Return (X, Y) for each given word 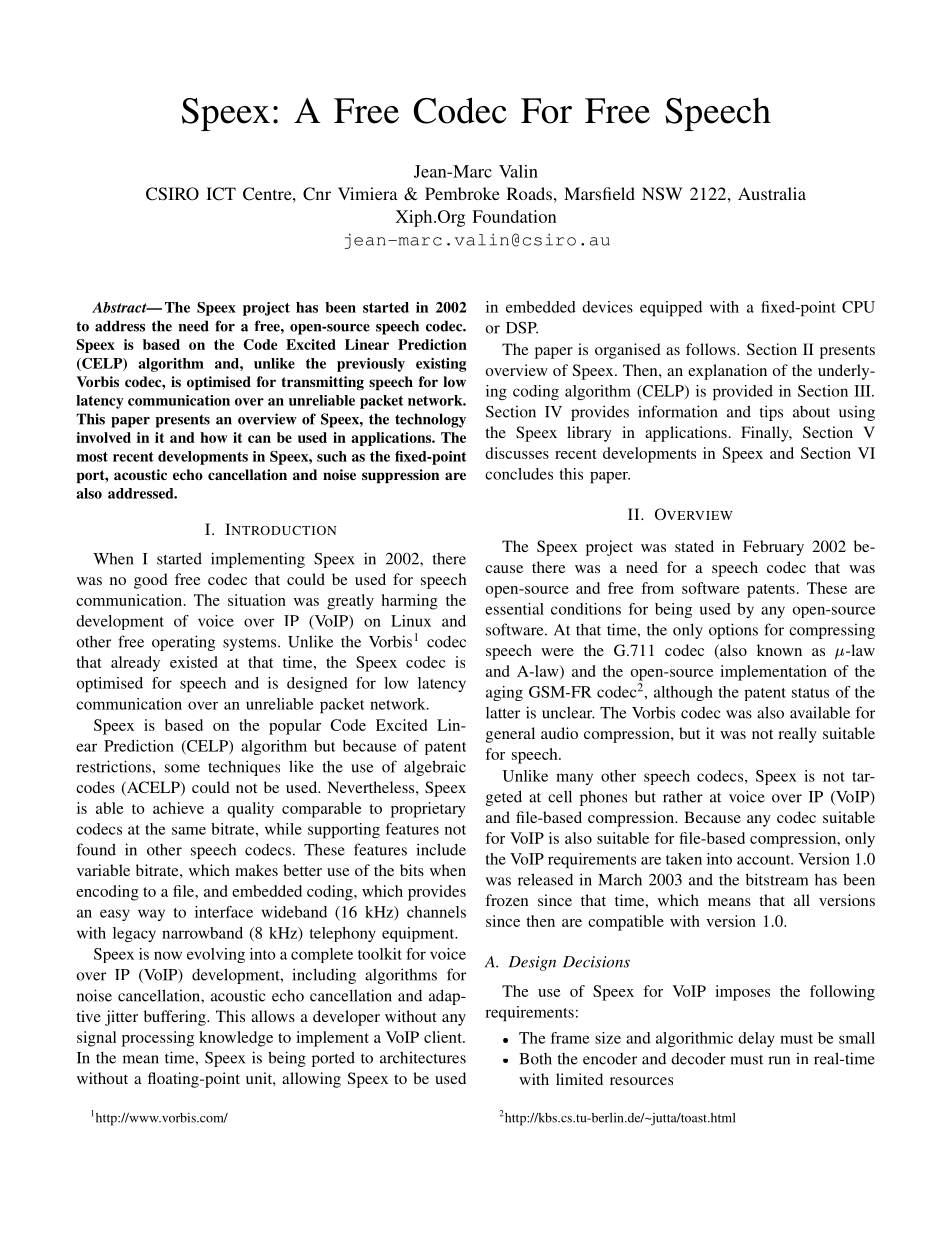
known (779, 650)
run (779, 1060)
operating (183, 643)
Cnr (317, 194)
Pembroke (462, 193)
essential (514, 609)
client (444, 1037)
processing (158, 1039)
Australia (772, 193)
